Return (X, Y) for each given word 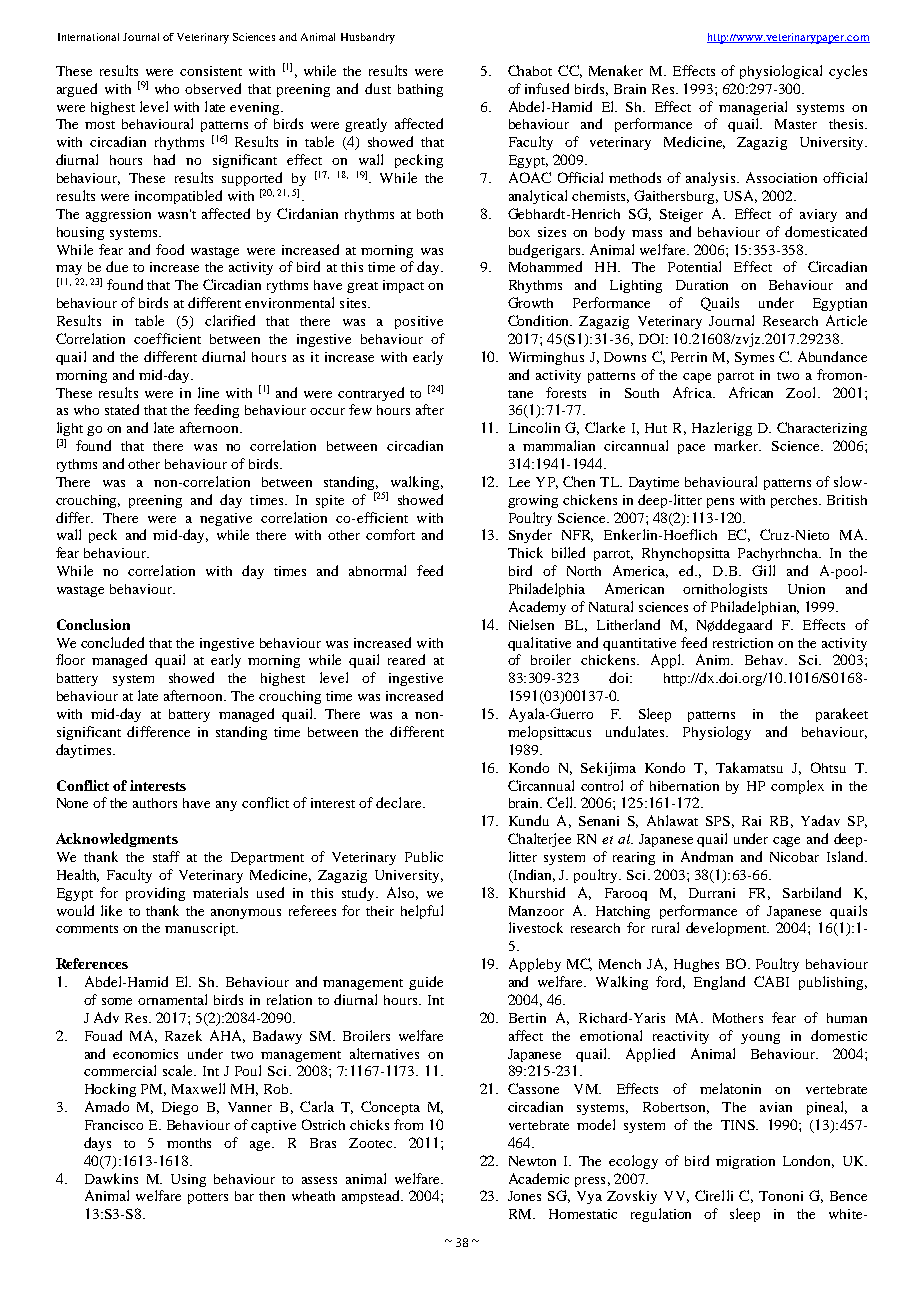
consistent (211, 71)
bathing (420, 90)
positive (419, 322)
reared (406, 659)
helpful (422, 912)
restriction (743, 643)
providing (155, 894)
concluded (112, 642)
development (727, 929)
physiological (781, 72)
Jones (524, 1196)
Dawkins (111, 1178)
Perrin (689, 357)
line (208, 392)
